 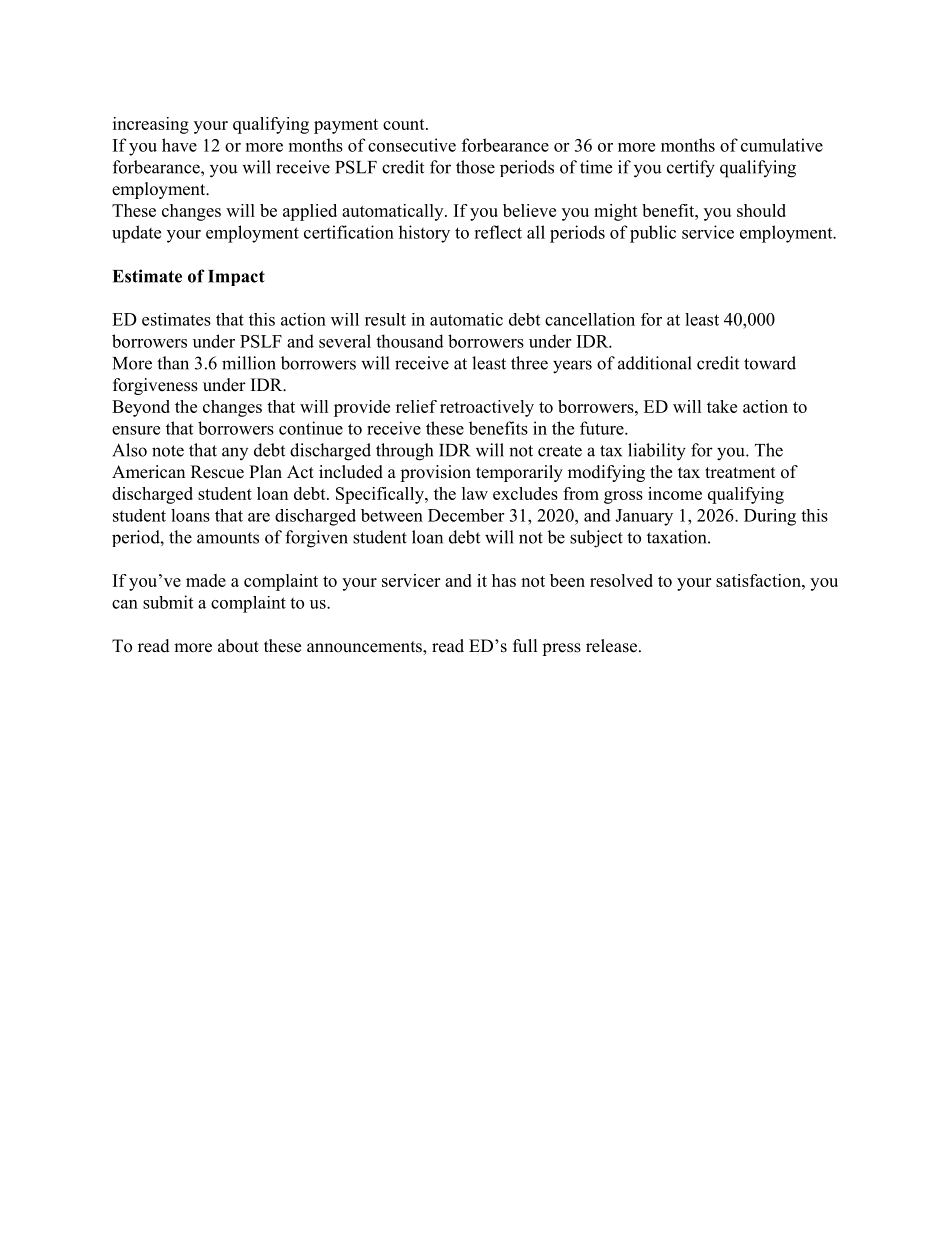 I want to click on cancellation, so click(x=590, y=319).
